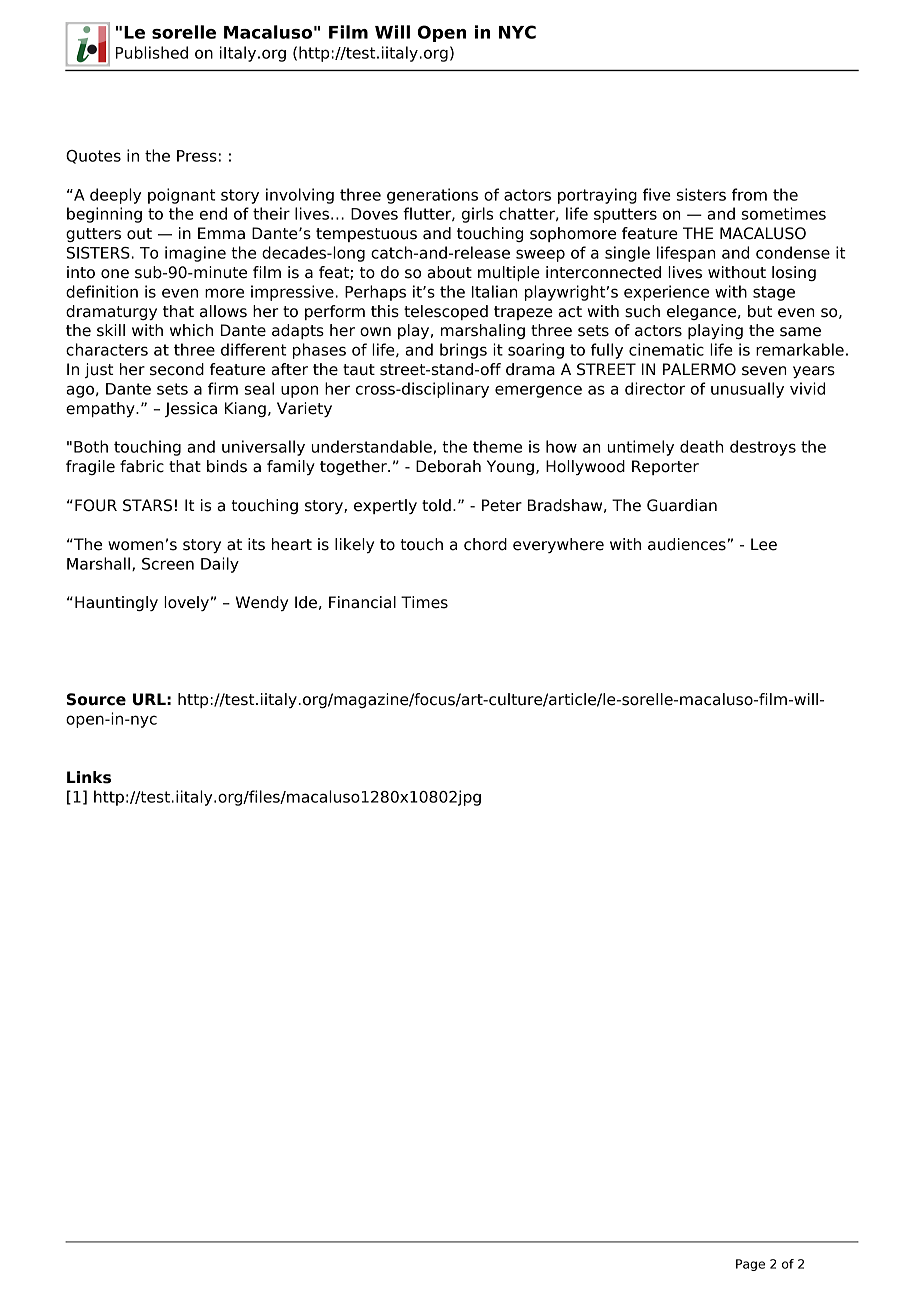 This screenshot has width=924, height=1308. Describe the element at coordinates (463, 351) in the screenshot. I see `brings` at that location.
